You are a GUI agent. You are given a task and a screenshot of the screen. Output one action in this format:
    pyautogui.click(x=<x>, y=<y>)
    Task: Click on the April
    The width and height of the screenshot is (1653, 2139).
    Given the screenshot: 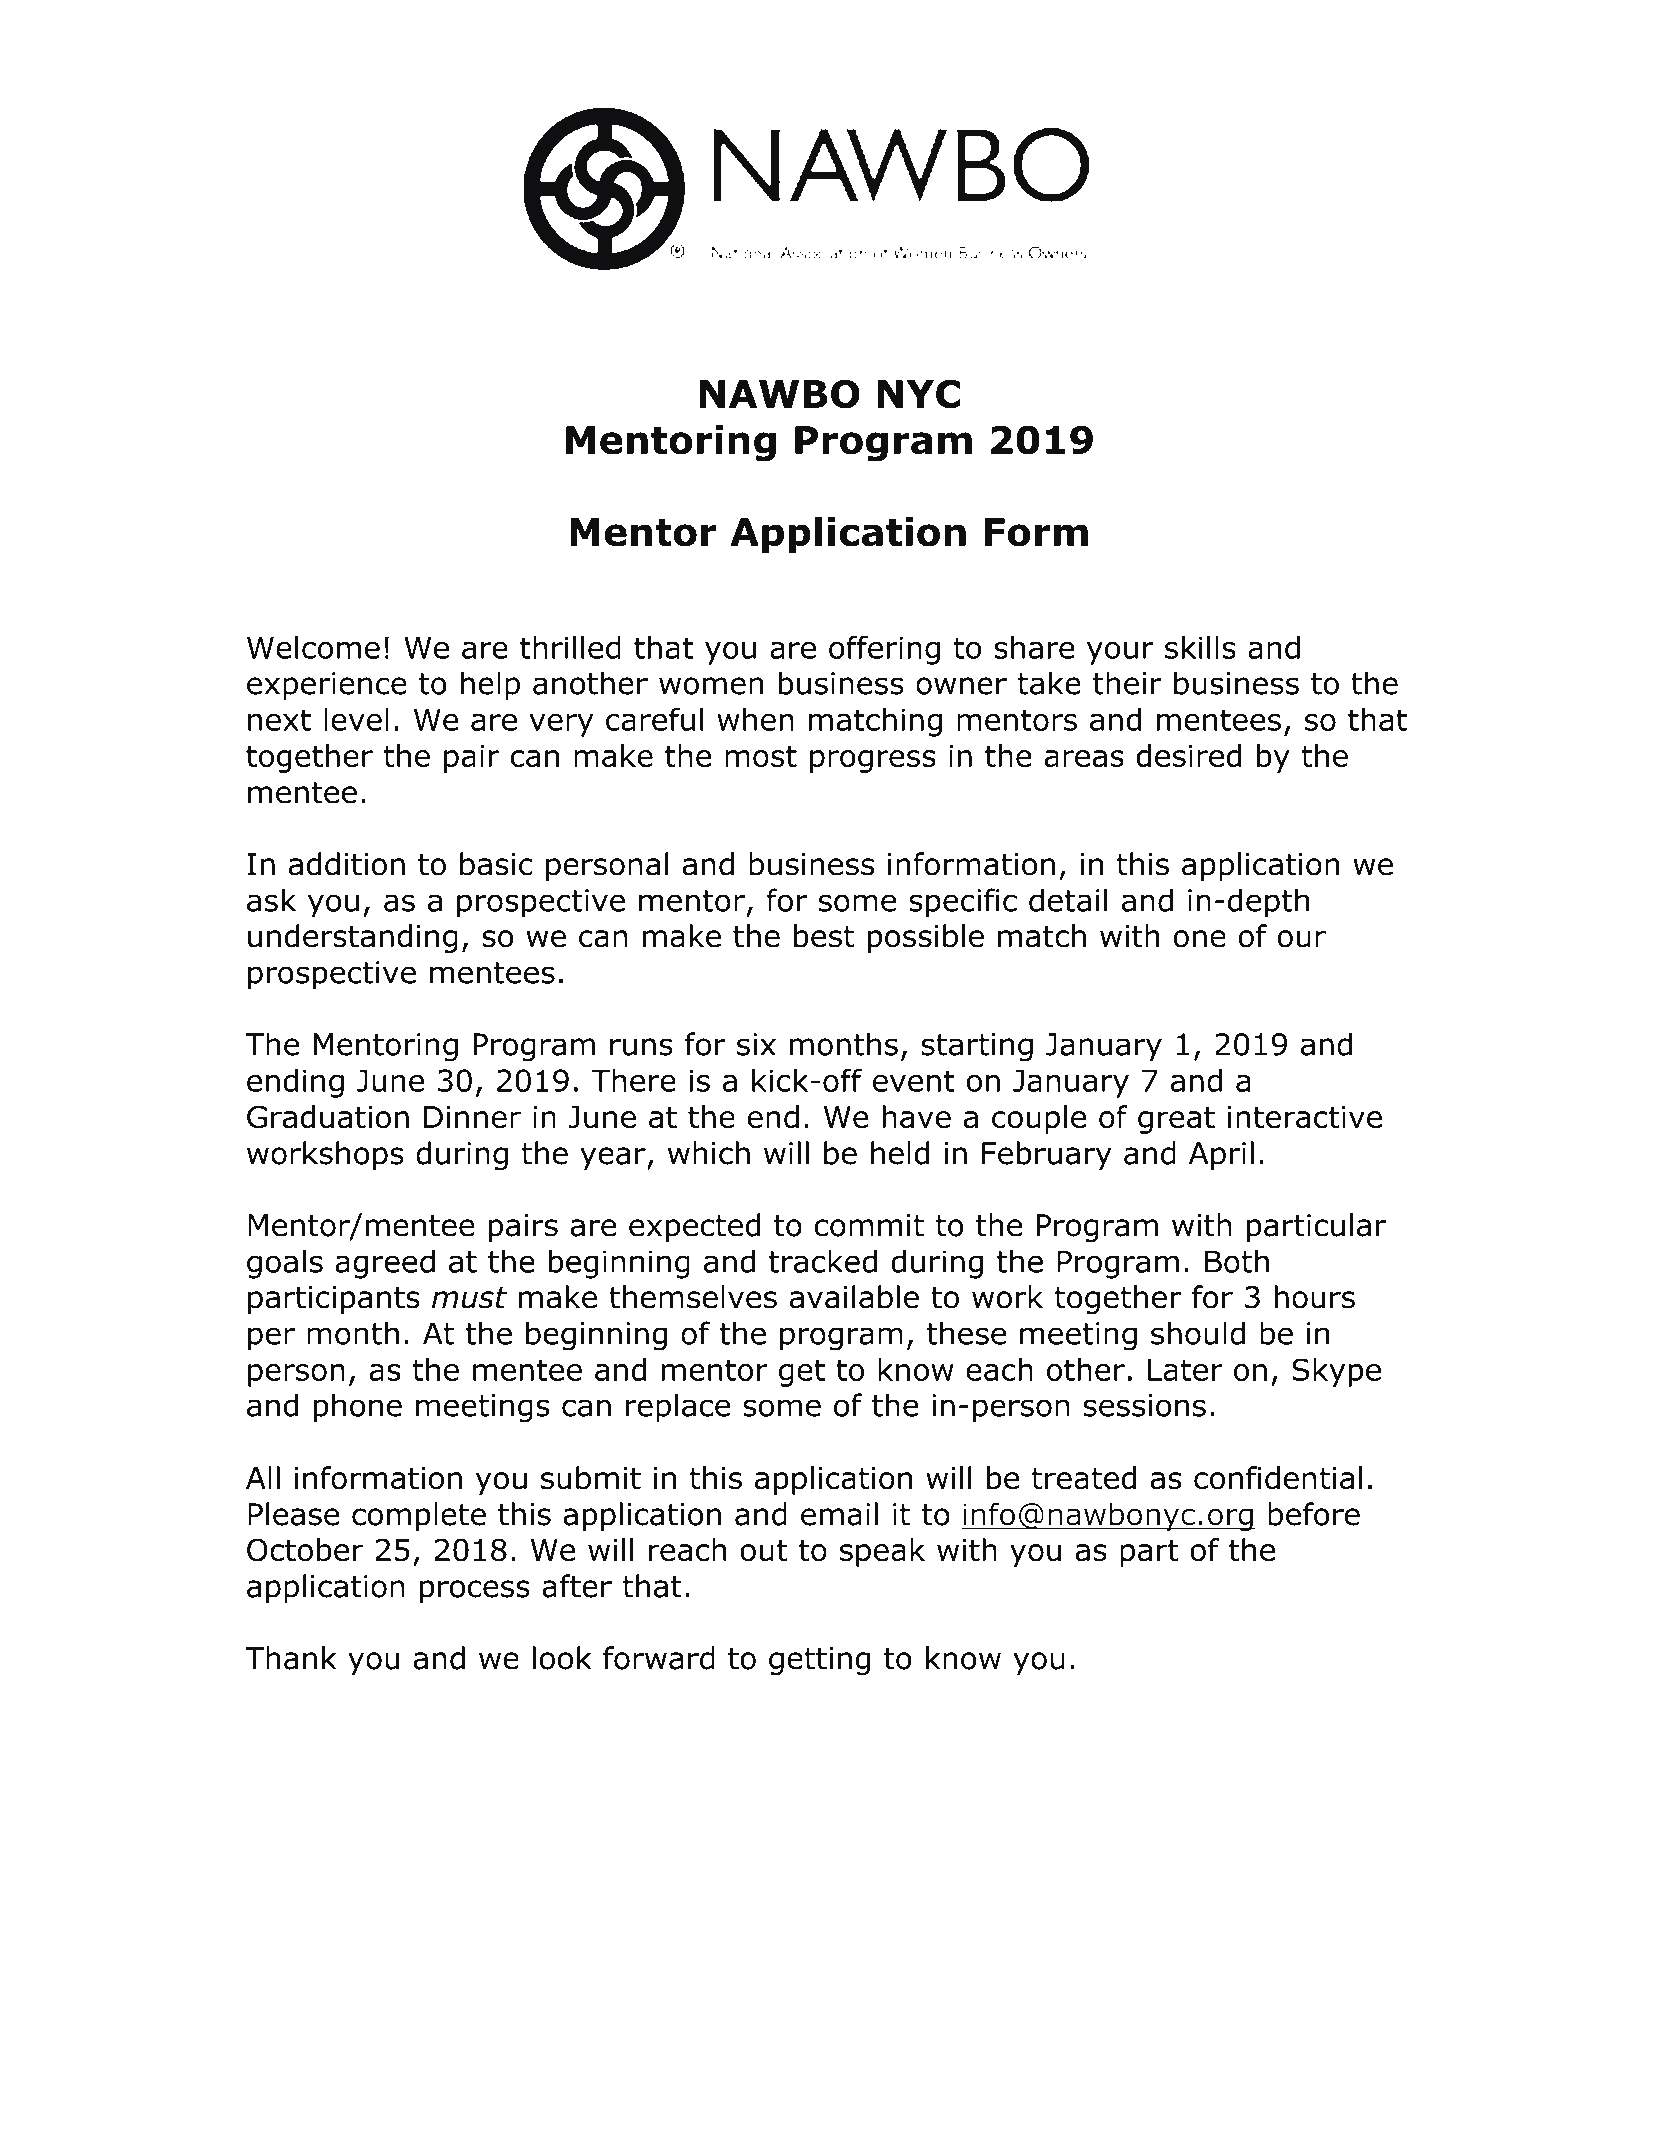 What is the action you would take?
    pyautogui.click(x=1221, y=1155)
